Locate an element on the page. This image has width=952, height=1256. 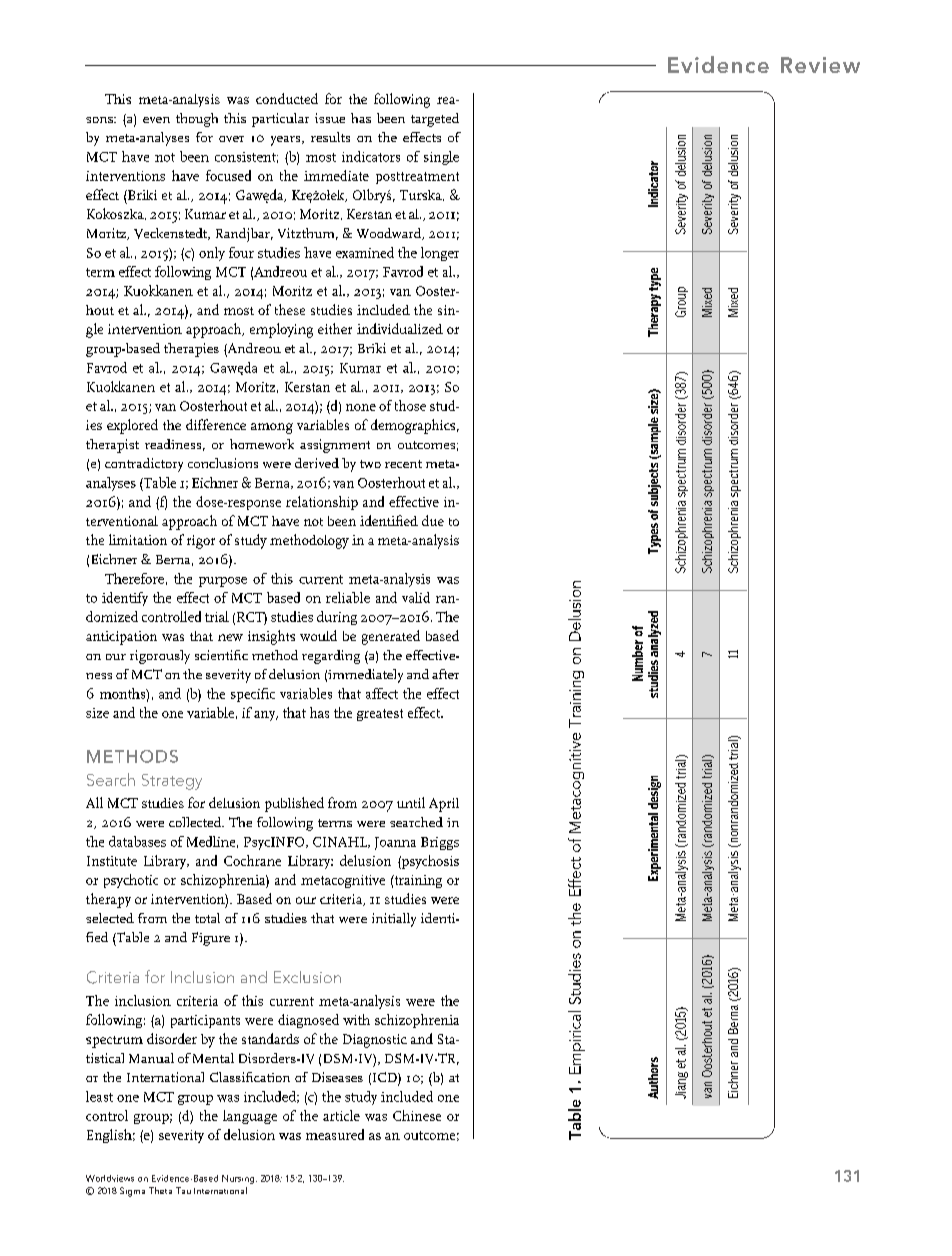
recent is located at coordinates (403, 464).
